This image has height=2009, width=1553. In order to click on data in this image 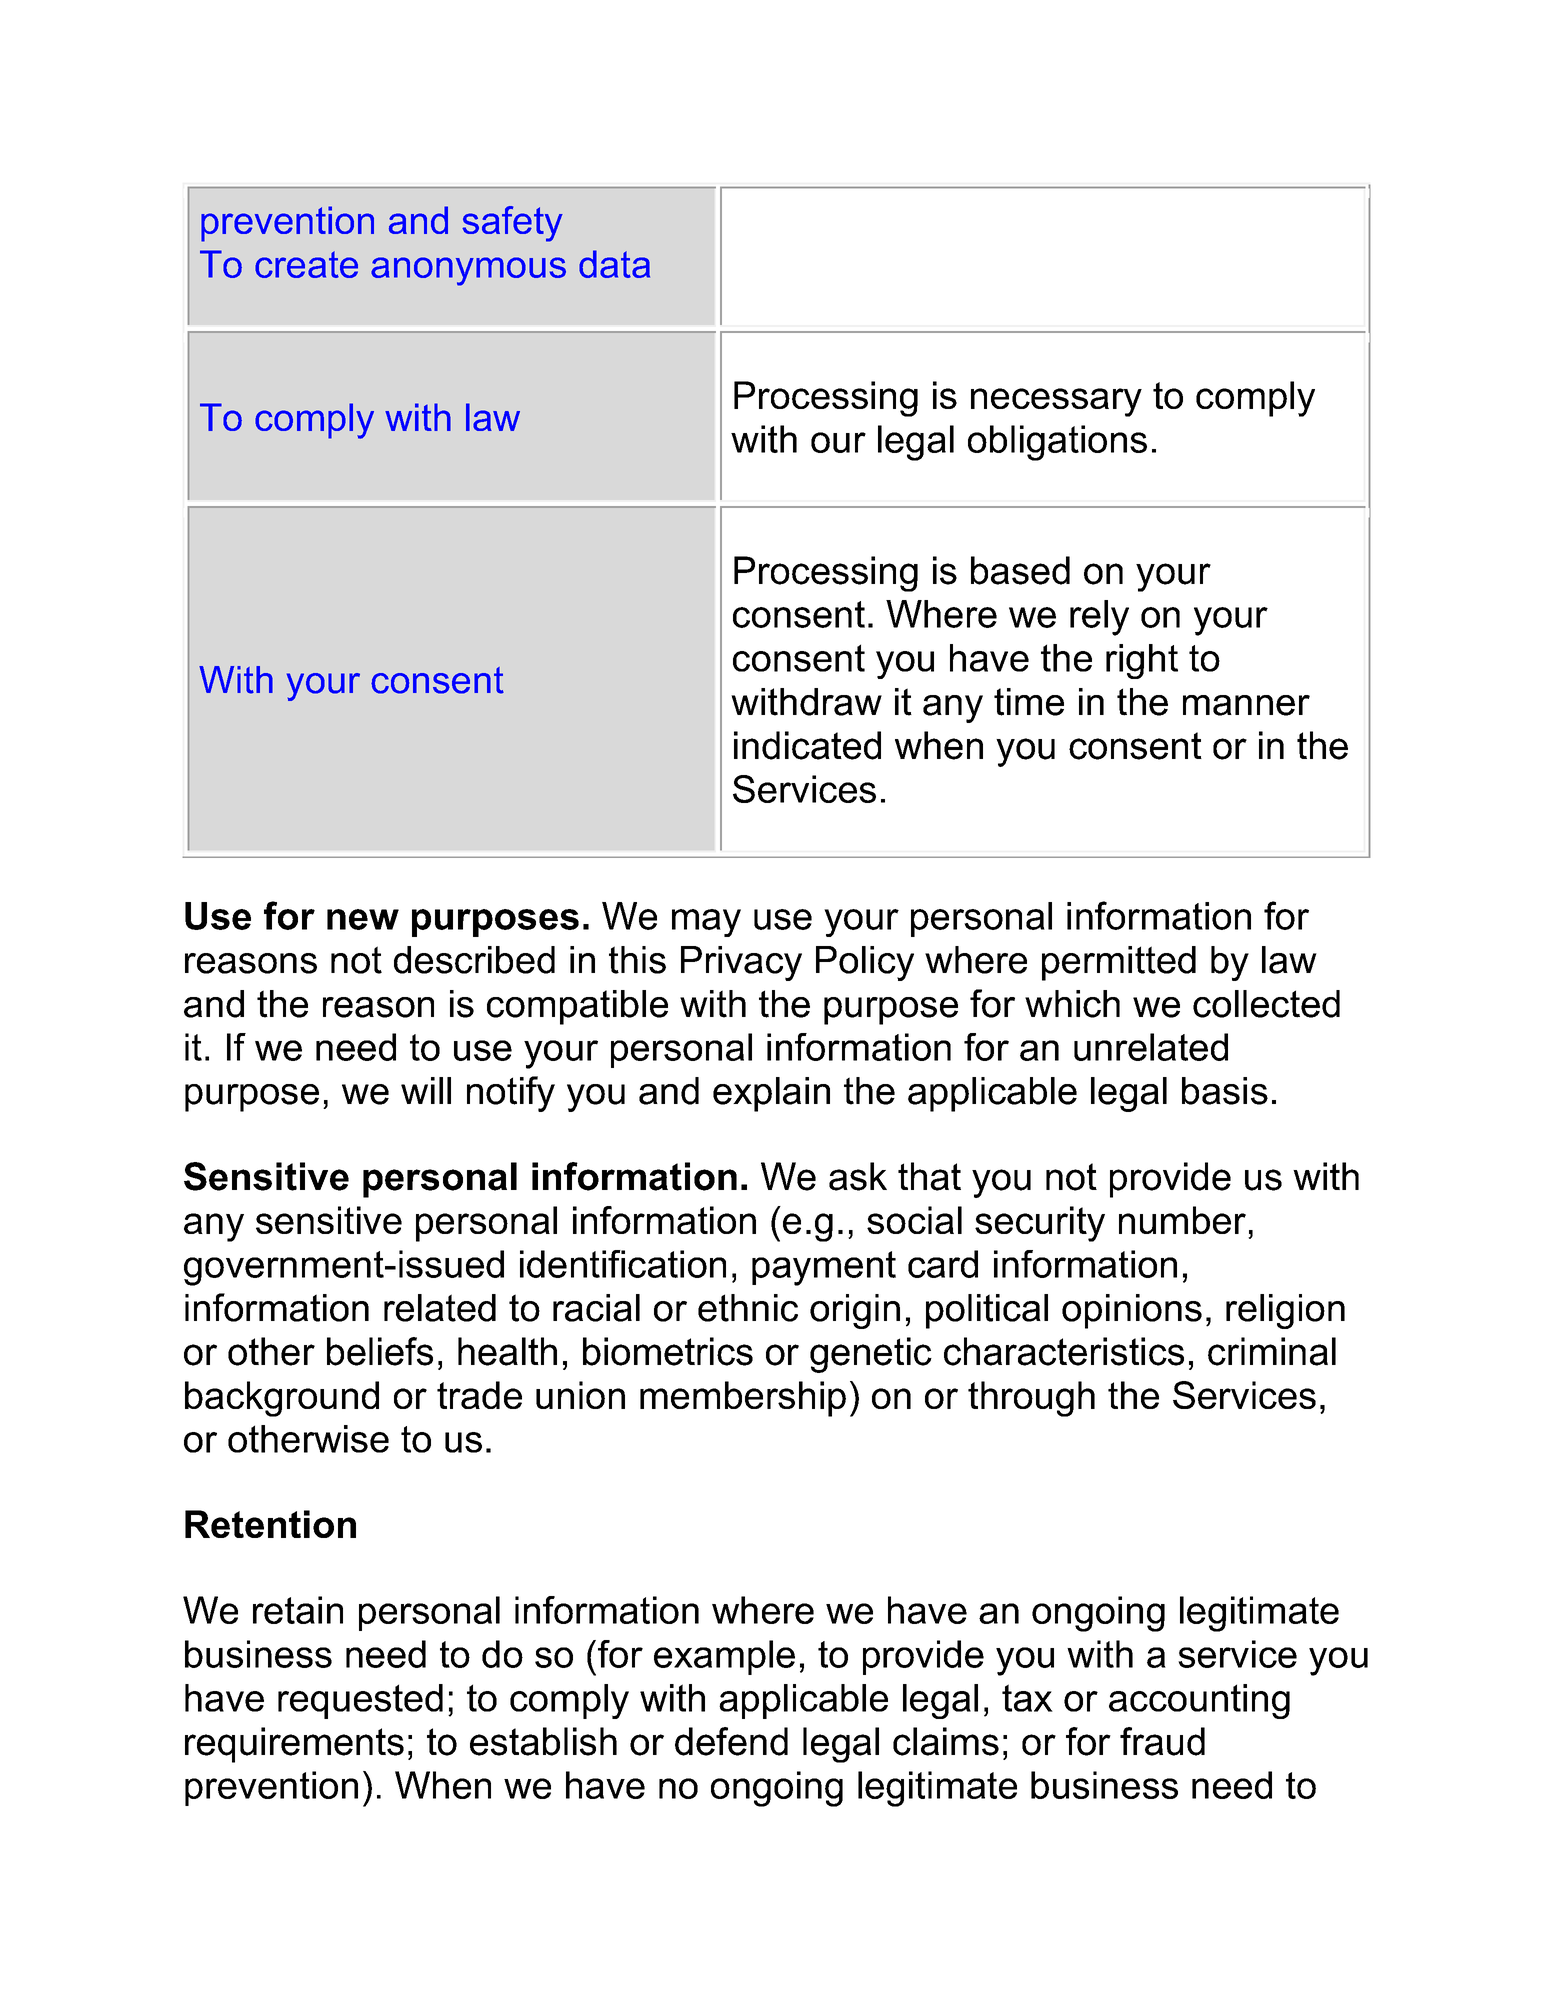, I will do `click(614, 264)`.
